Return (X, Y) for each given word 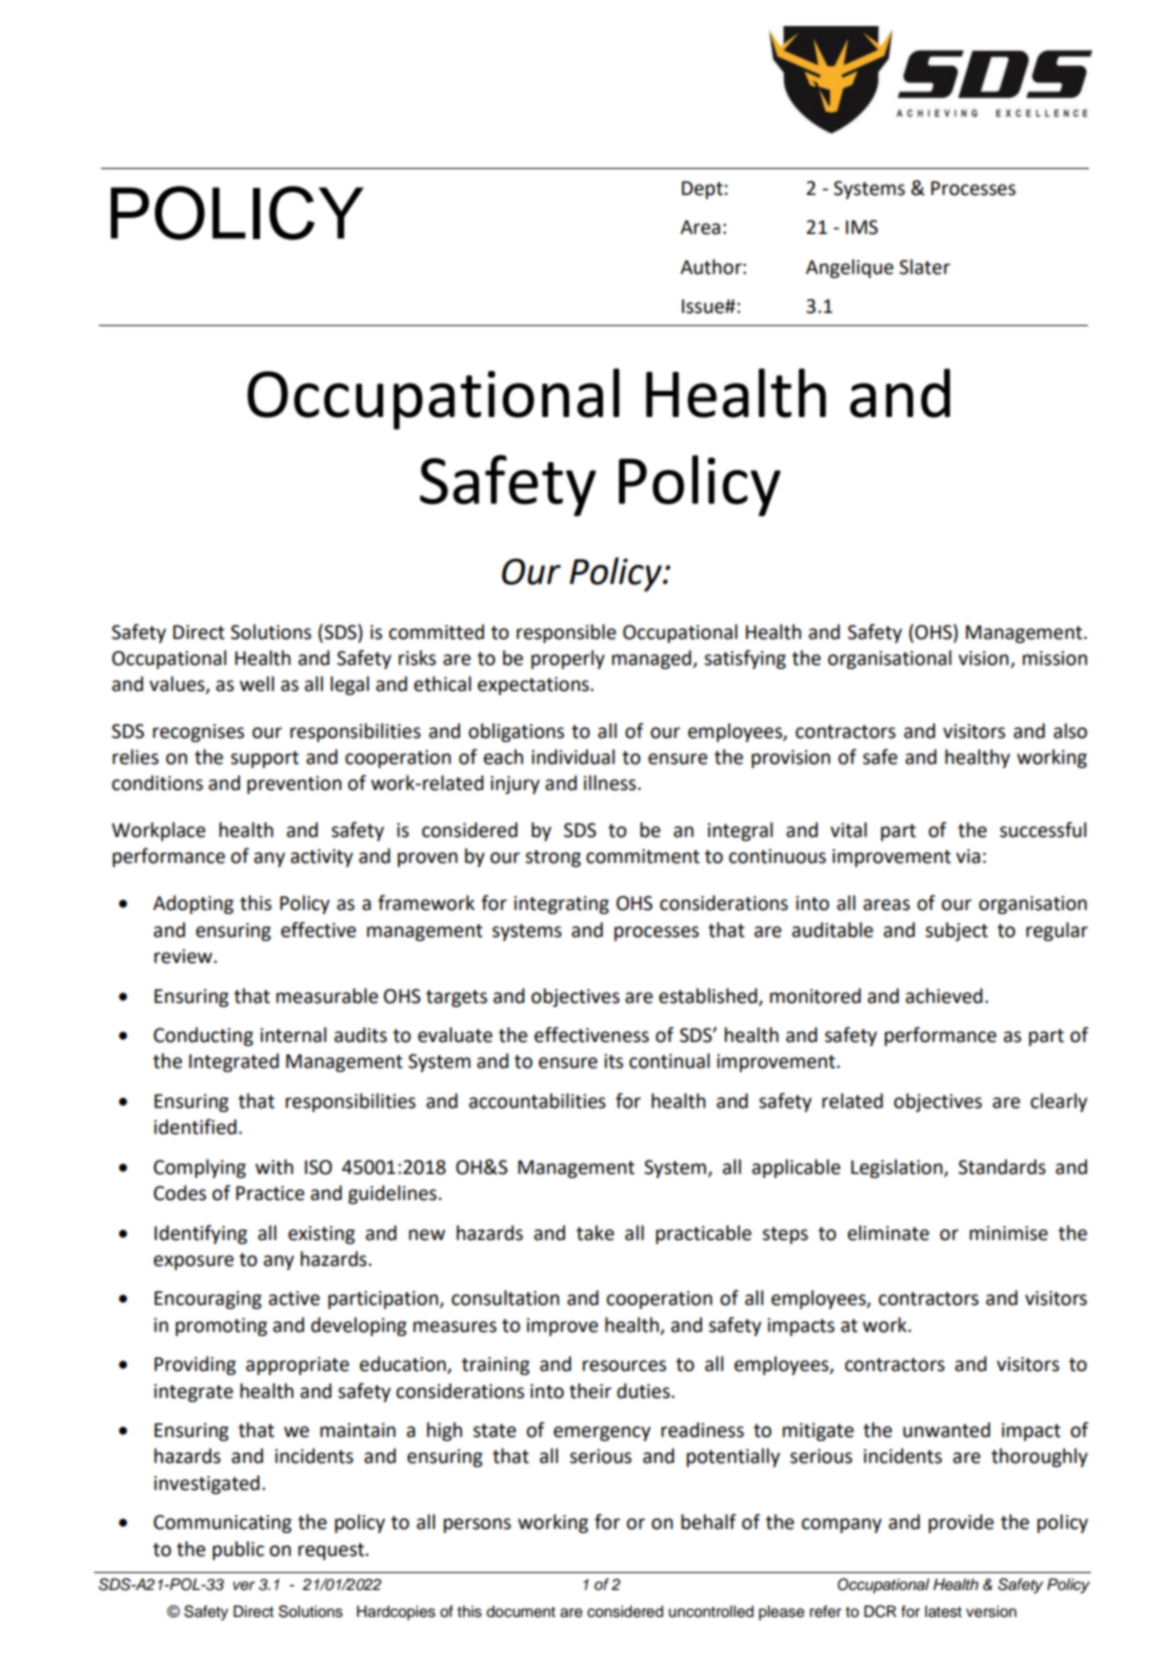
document (520, 1611)
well (257, 684)
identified (195, 1127)
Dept (702, 190)
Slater (924, 267)
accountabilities (537, 1101)
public (238, 1550)
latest (943, 1611)
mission (1055, 658)
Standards (1002, 1167)
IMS (862, 227)
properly (568, 659)
